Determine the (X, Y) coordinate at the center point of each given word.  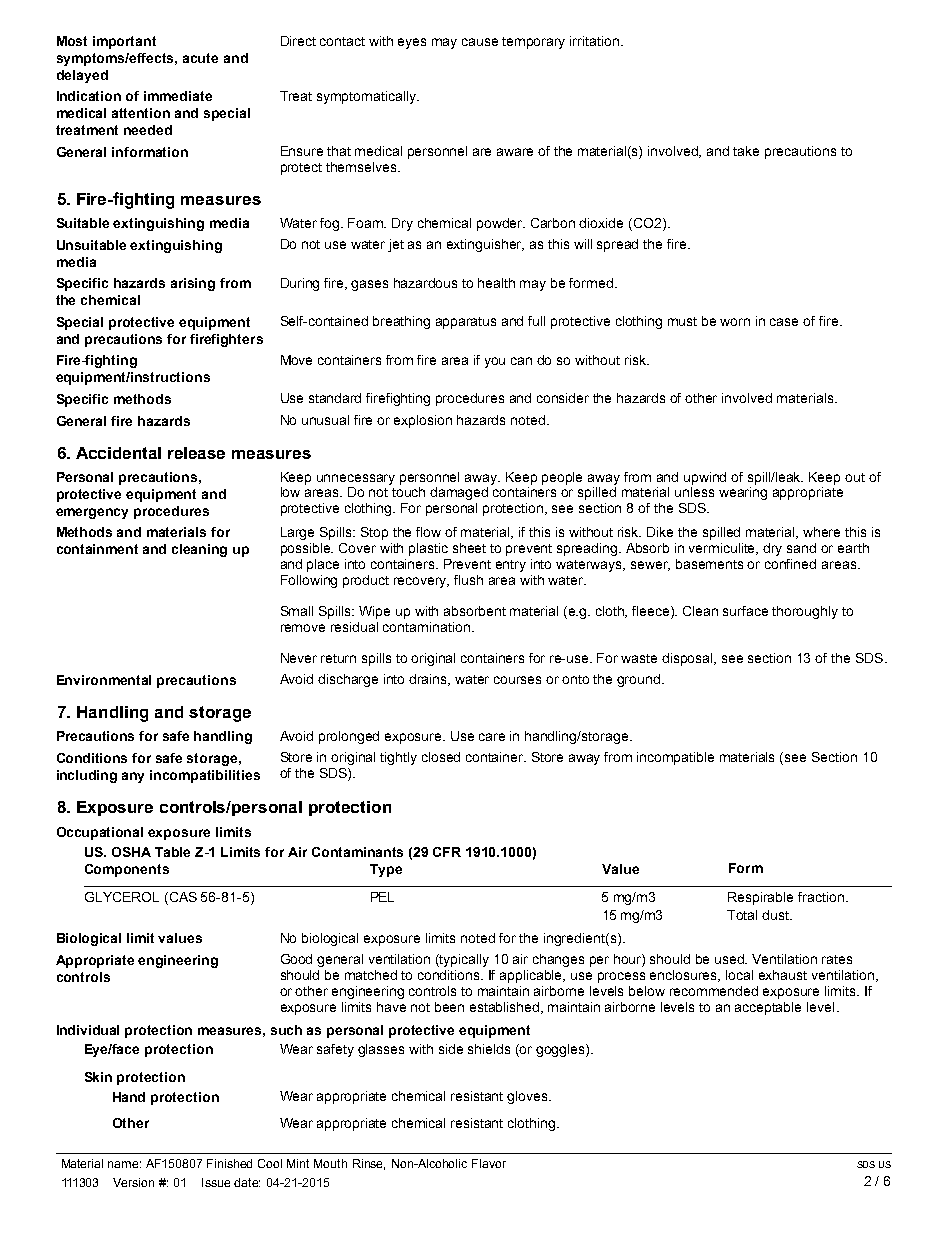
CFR (447, 852)
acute (200, 58)
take (746, 151)
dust (777, 915)
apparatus (466, 323)
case (784, 322)
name (124, 1164)
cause (480, 42)
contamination (426, 627)
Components (127, 870)
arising (193, 284)
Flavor (489, 1163)
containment (97, 549)
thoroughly (805, 612)
